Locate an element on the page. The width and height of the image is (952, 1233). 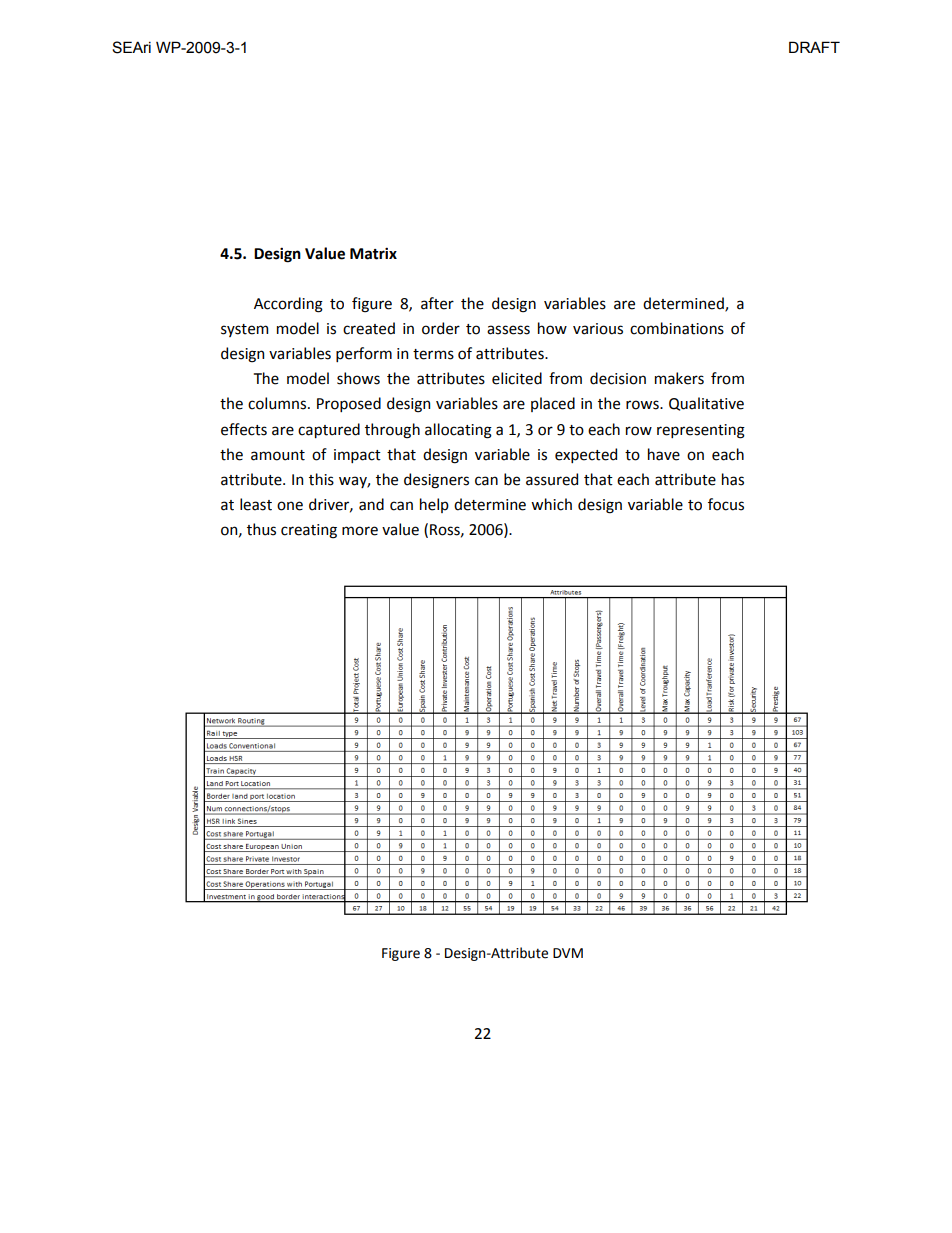
focus is located at coordinates (726, 504).
